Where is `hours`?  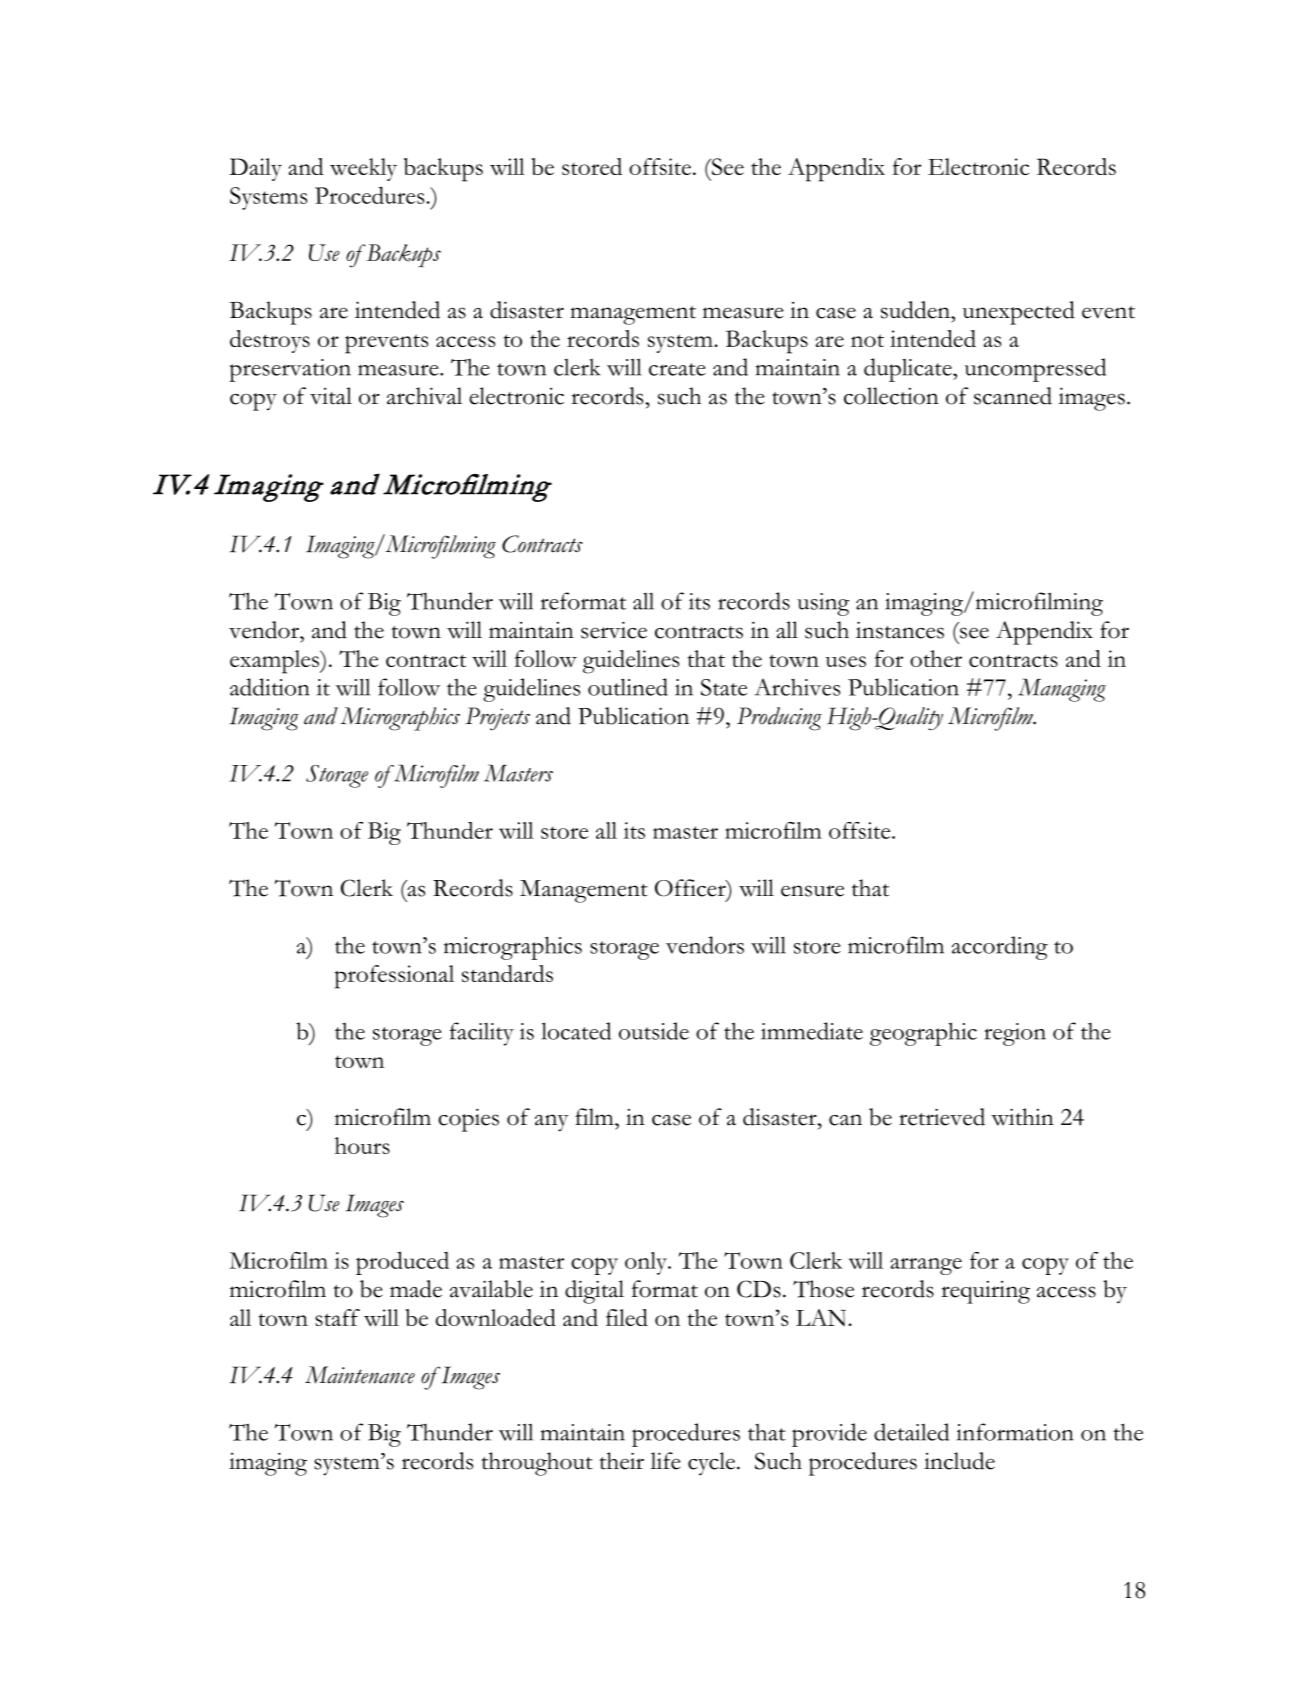
hours is located at coordinates (362, 1145).
